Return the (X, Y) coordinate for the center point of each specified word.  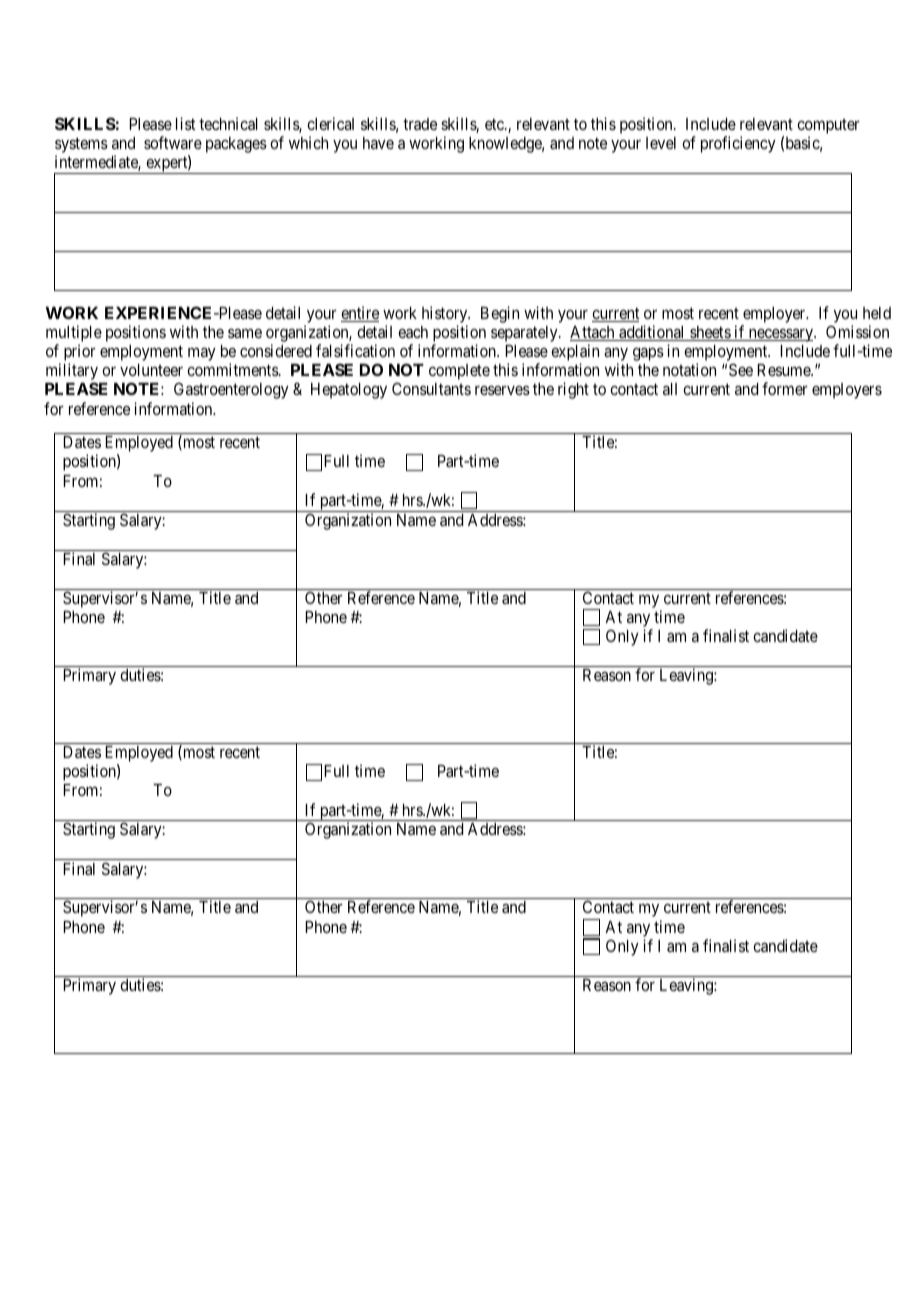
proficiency (738, 144)
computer (828, 128)
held (877, 313)
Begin (500, 314)
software (173, 142)
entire (360, 314)
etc (495, 124)
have (378, 143)
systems (81, 146)
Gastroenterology (231, 390)
